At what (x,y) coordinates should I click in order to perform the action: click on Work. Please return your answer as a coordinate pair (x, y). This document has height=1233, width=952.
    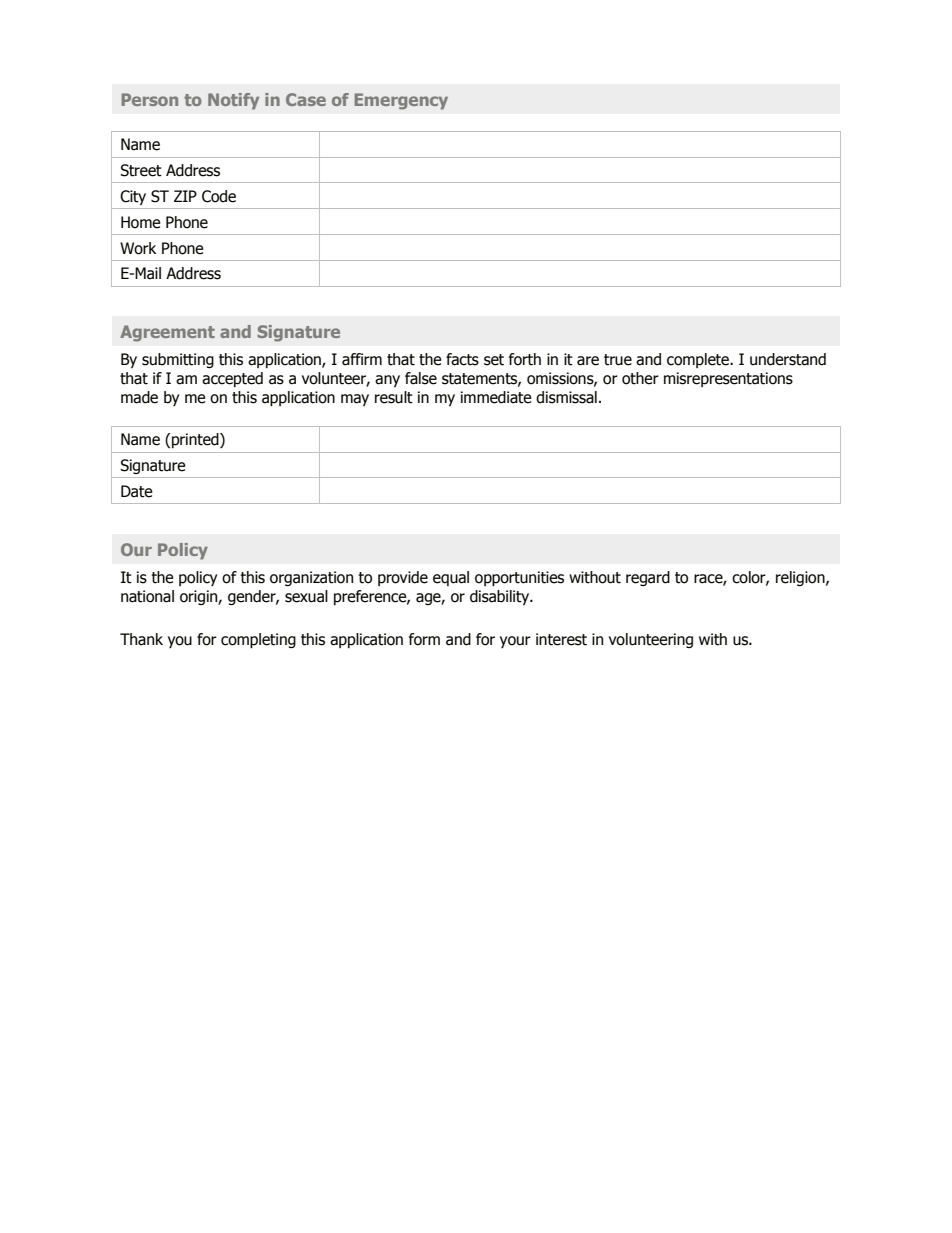
    Looking at the image, I should click on (138, 248).
